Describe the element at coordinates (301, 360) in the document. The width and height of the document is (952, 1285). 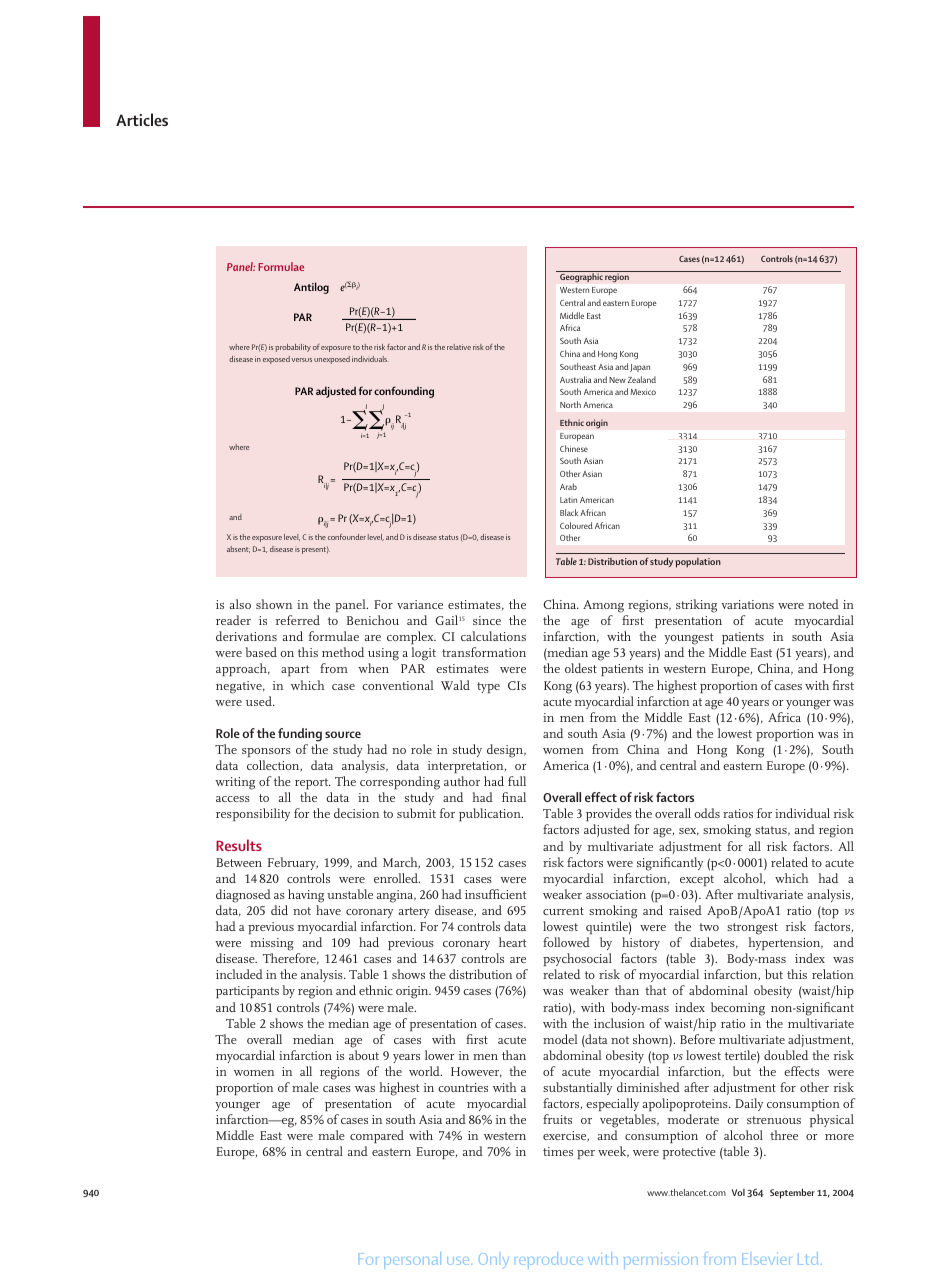
I see `versus` at that location.
